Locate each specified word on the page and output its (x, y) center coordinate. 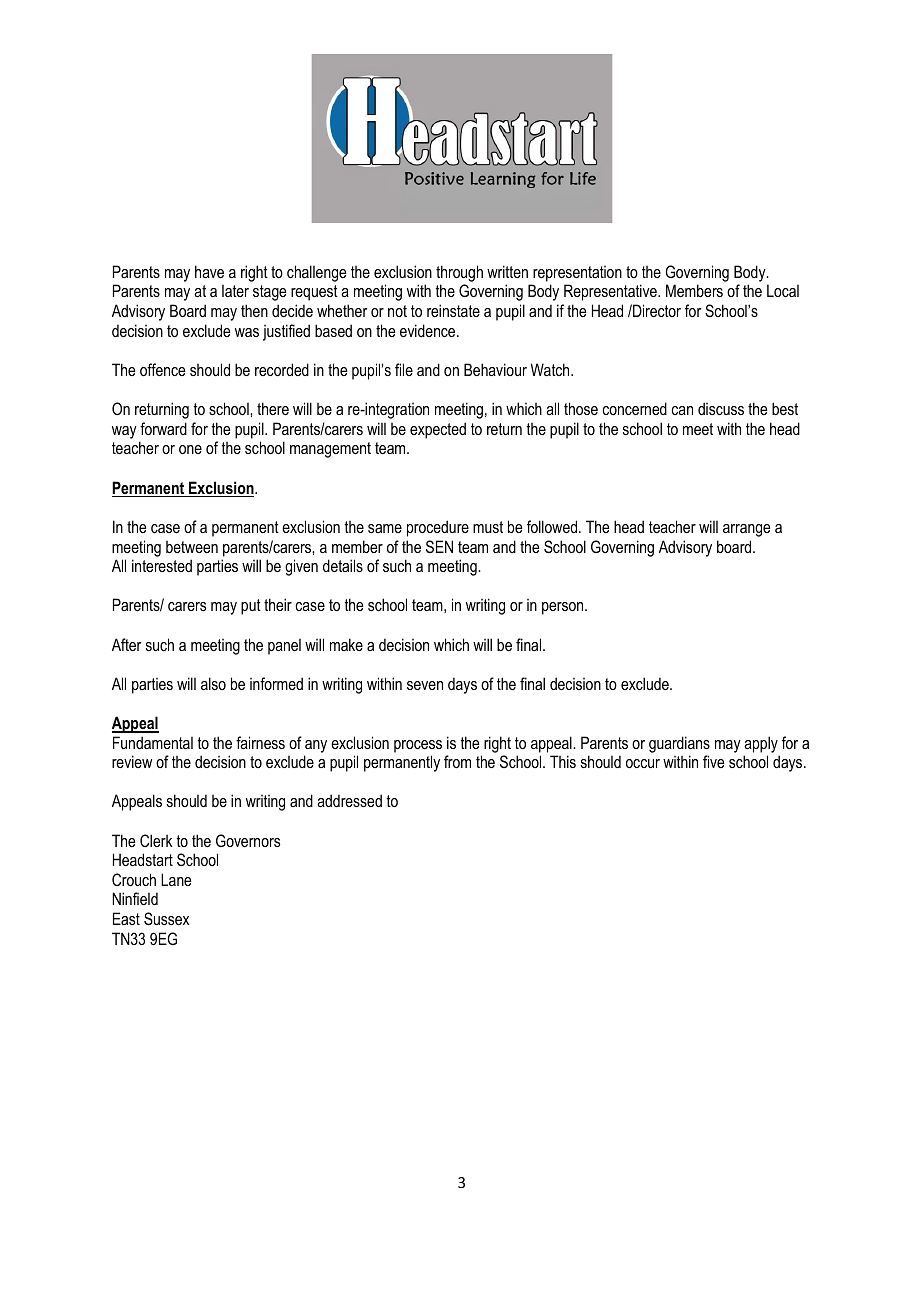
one (190, 449)
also (213, 683)
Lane (176, 879)
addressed (349, 800)
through (459, 273)
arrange (746, 530)
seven (425, 685)
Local (783, 290)
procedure (438, 528)
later (235, 291)
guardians (679, 744)
